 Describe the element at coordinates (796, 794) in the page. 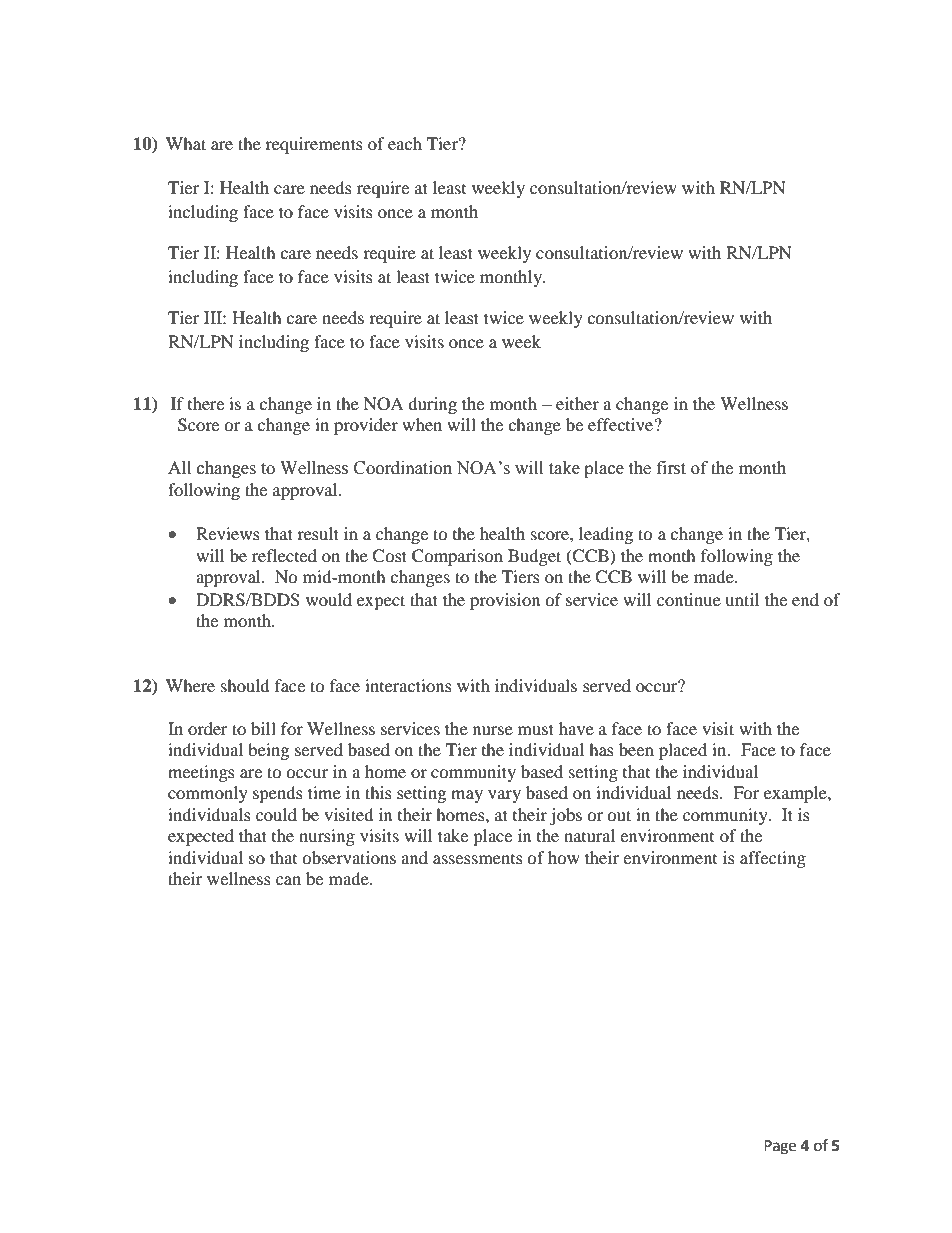

I see `example` at that location.
